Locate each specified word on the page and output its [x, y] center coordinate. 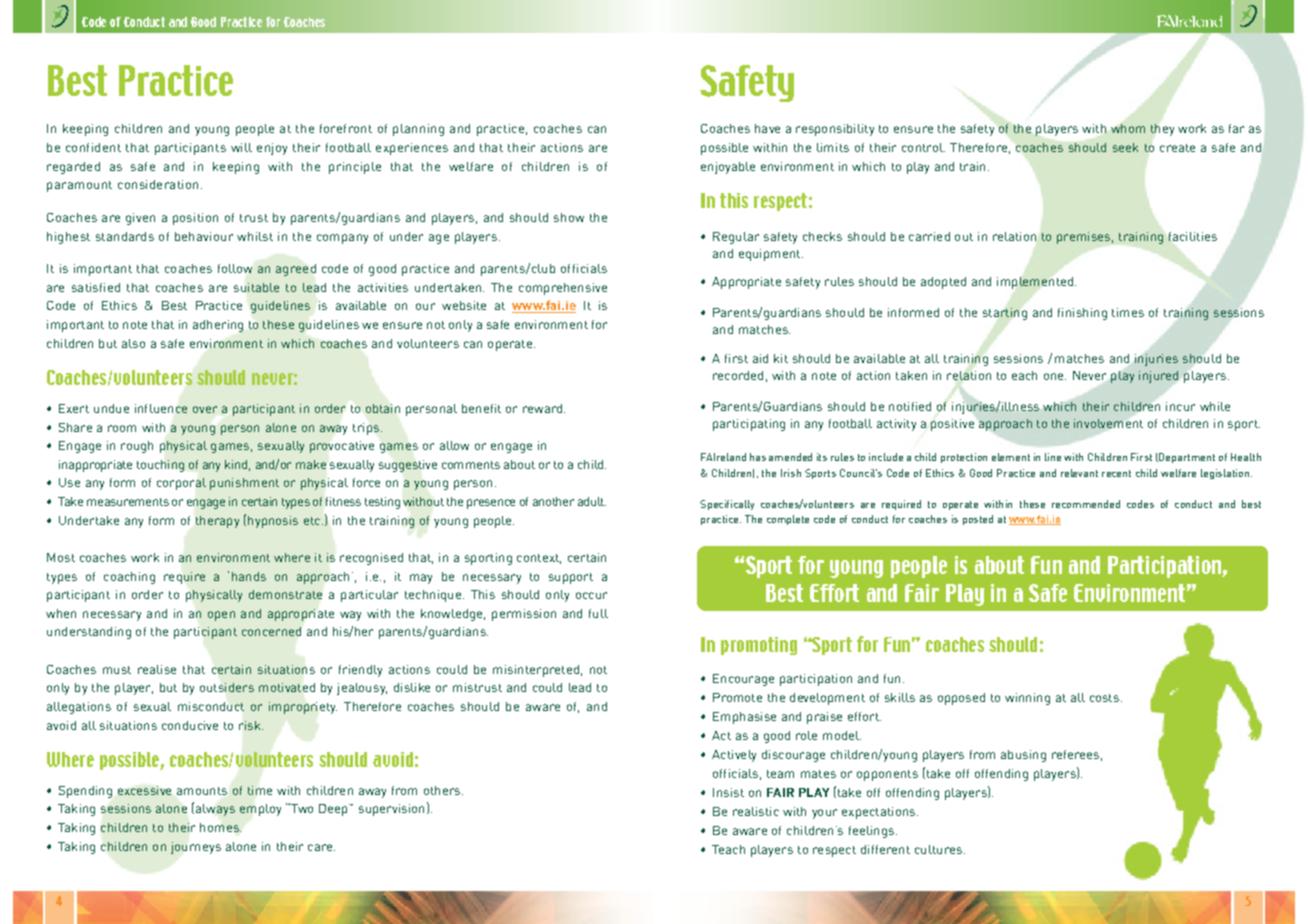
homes [220, 827]
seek [1125, 147]
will [241, 147]
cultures [938, 849]
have [767, 128]
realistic [756, 811]
